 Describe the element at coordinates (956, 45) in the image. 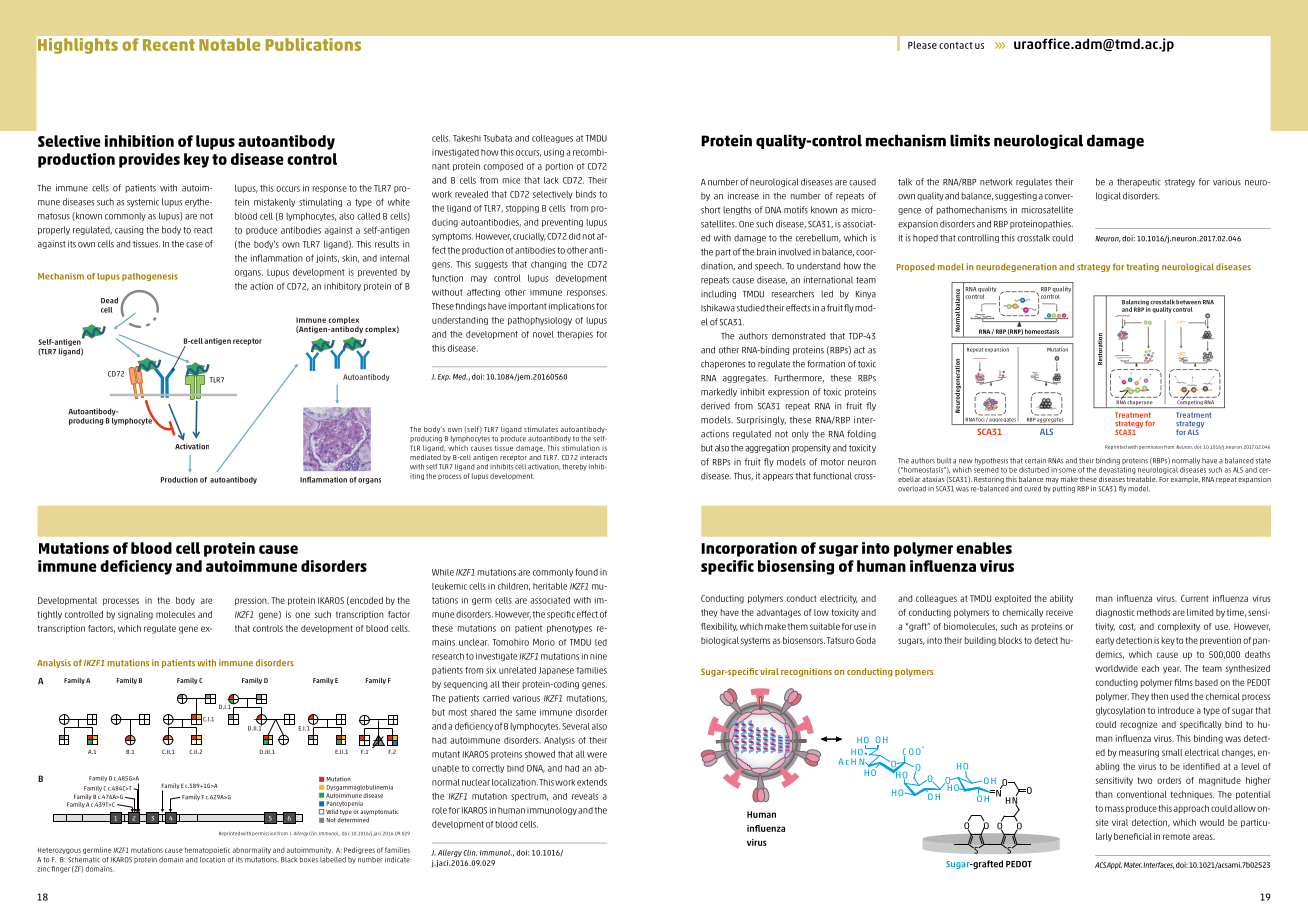

I see `contact` at that location.
